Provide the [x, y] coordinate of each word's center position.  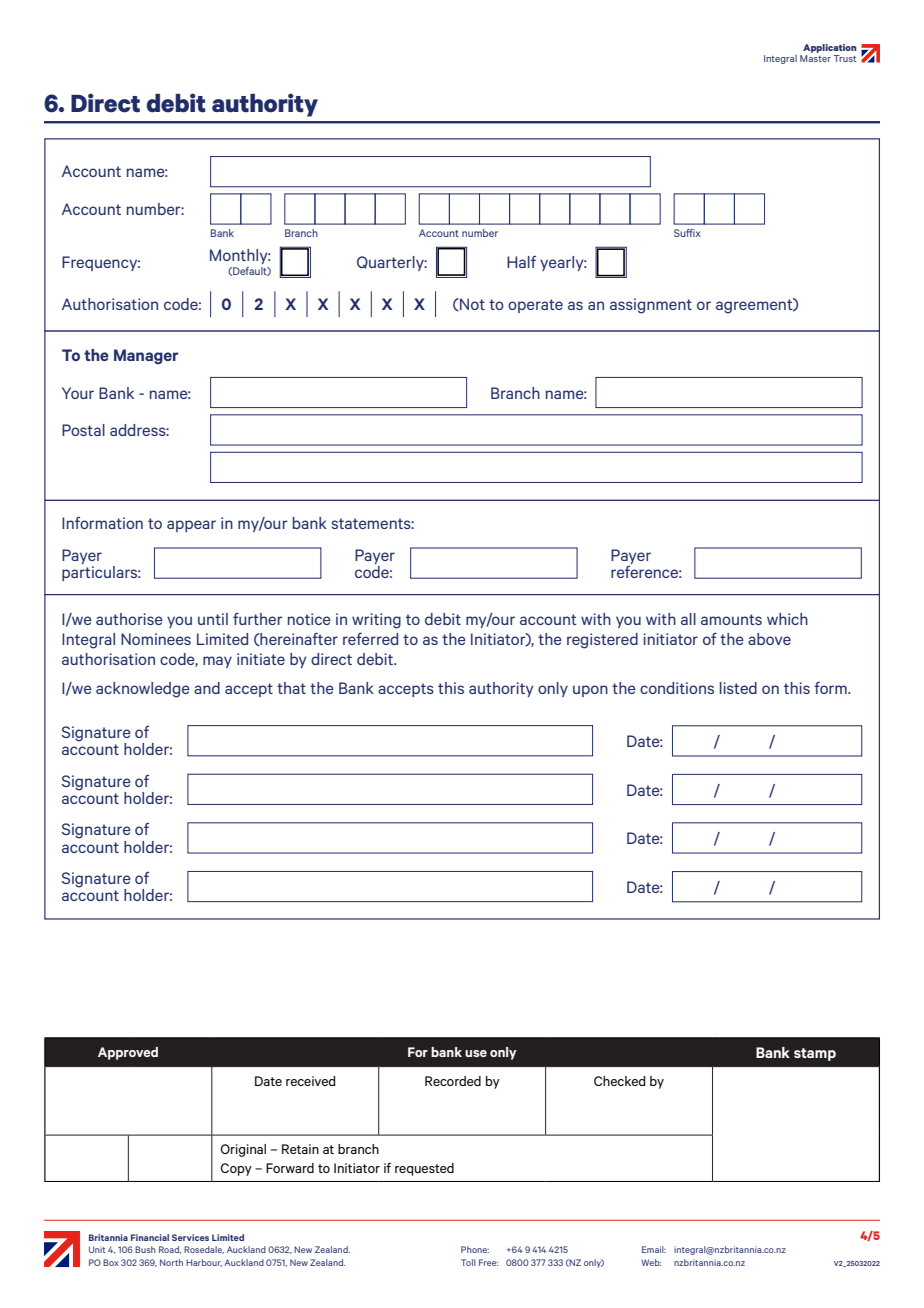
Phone [475, 1249]
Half [521, 262]
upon [590, 691]
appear [191, 526]
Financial [150, 1237]
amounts [731, 619]
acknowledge [143, 690]
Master [815, 58]
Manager [146, 356]
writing [376, 621]
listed [738, 688]
